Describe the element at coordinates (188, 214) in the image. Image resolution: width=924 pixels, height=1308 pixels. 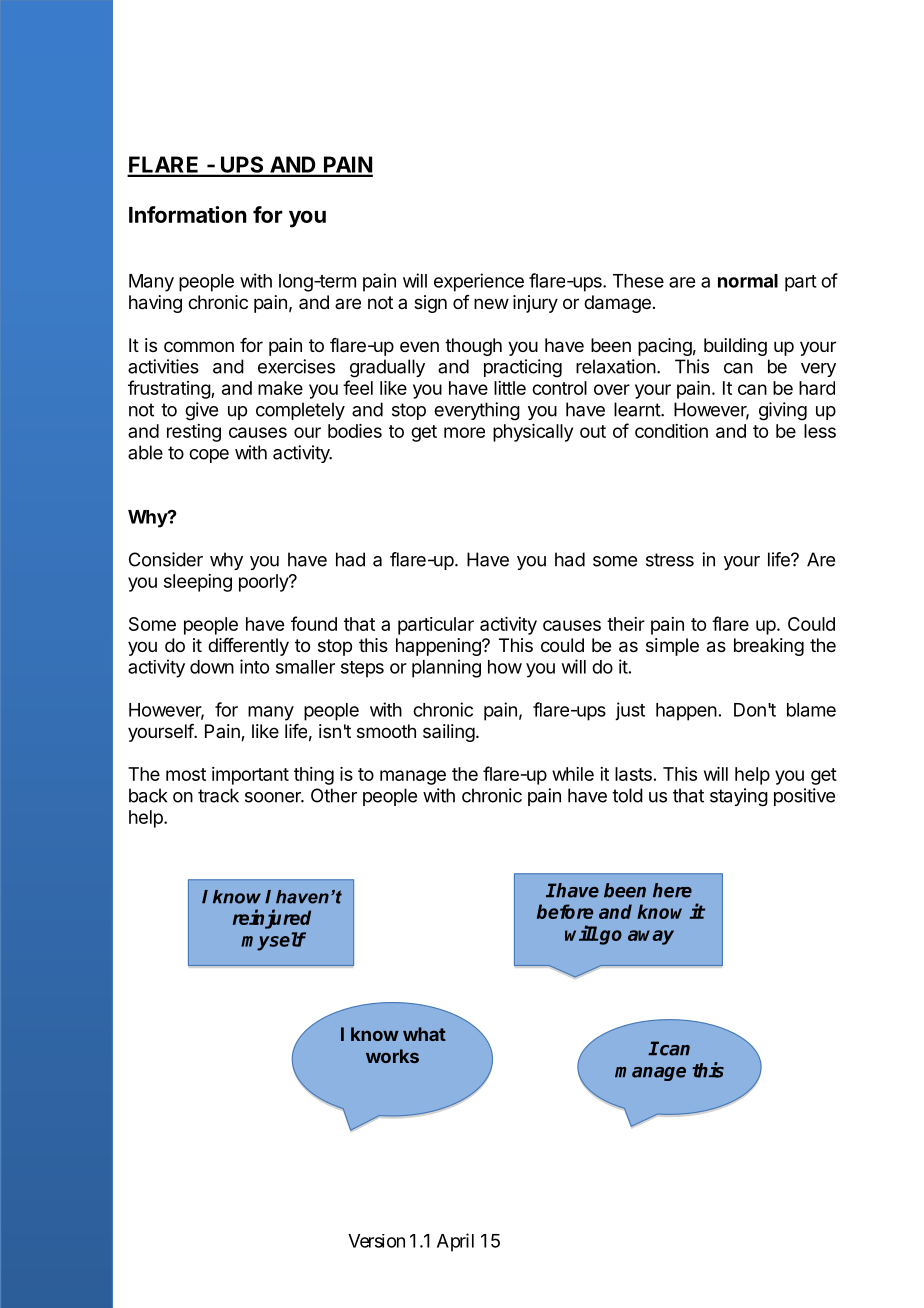
I see `Information` at that location.
